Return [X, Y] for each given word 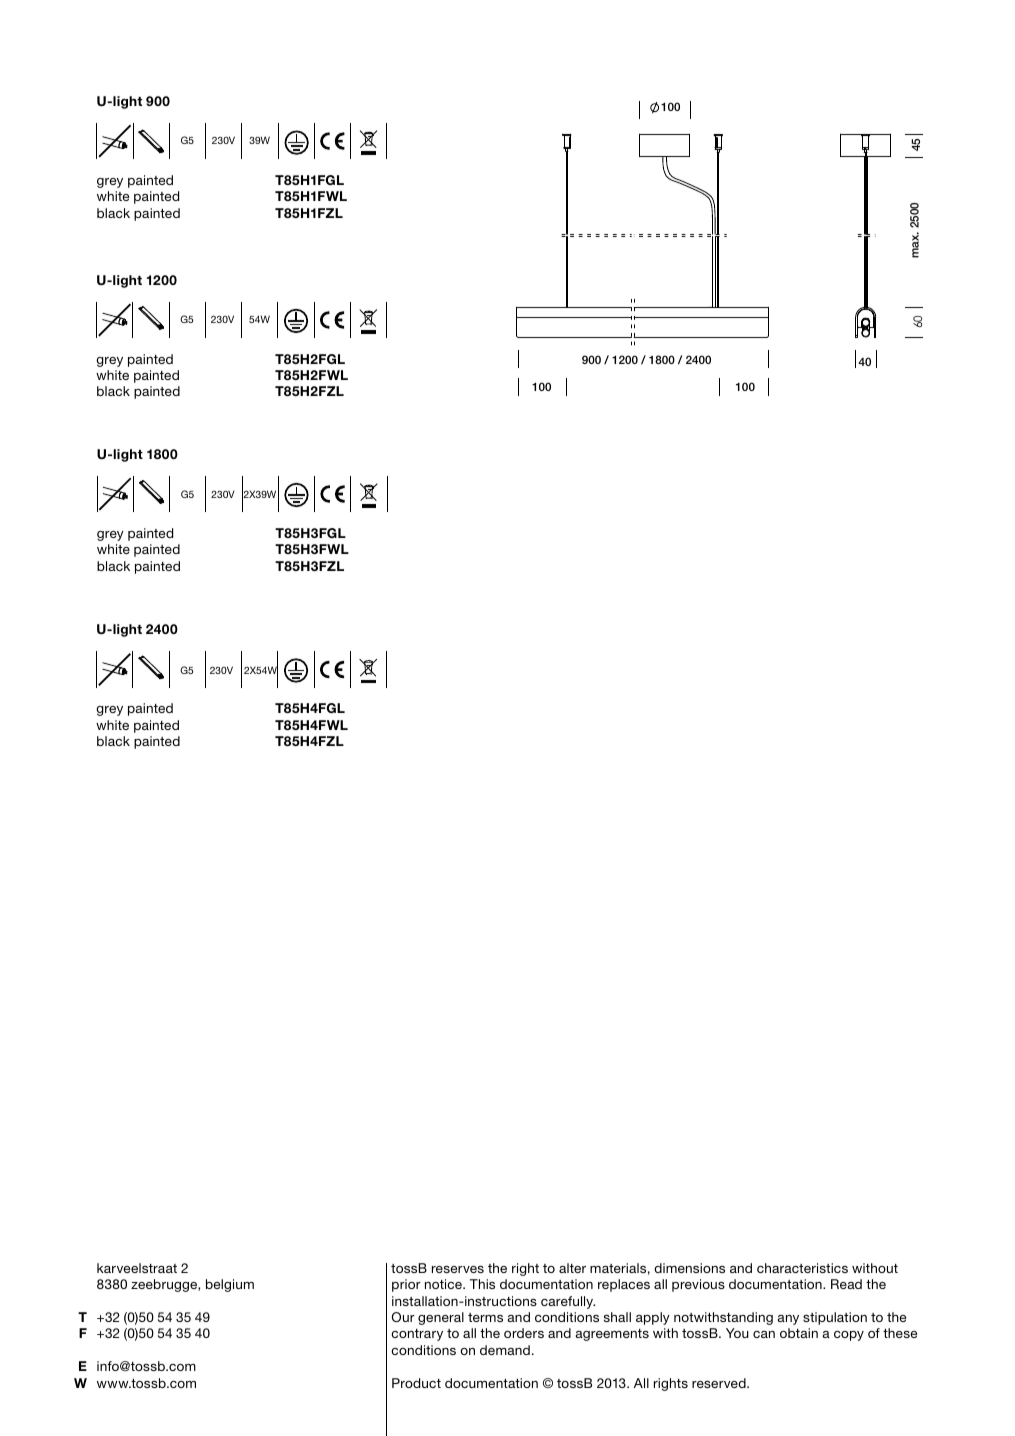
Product [416, 1383]
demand [505, 1350]
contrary [417, 1335]
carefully [568, 1302]
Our [403, 1317]
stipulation [835, 1318]
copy [849, 1336]
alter [572, 1268]
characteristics [802, 1268]
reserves [458, 1269]
